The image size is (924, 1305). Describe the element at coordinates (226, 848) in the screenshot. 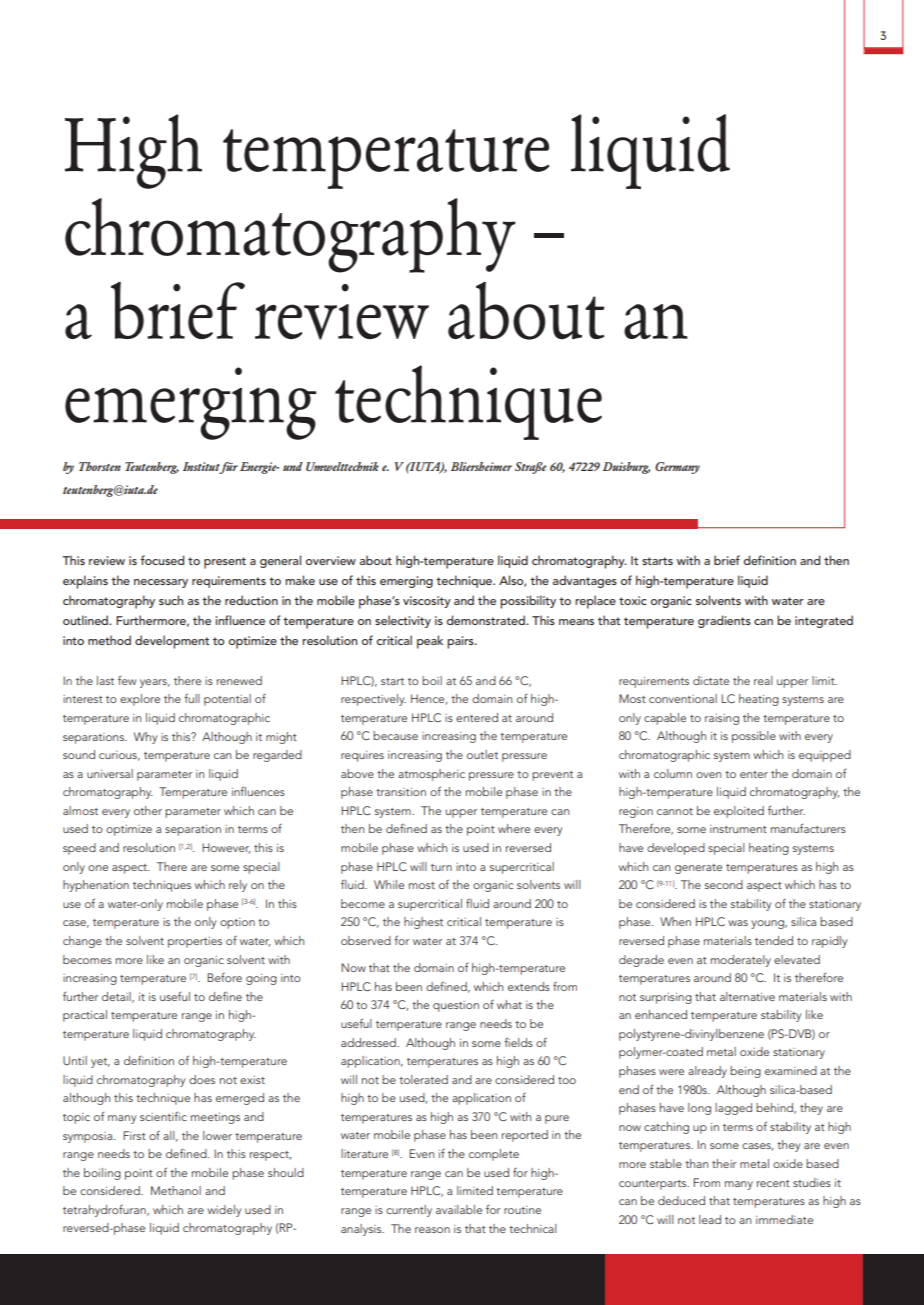

I see `However` at that location.
